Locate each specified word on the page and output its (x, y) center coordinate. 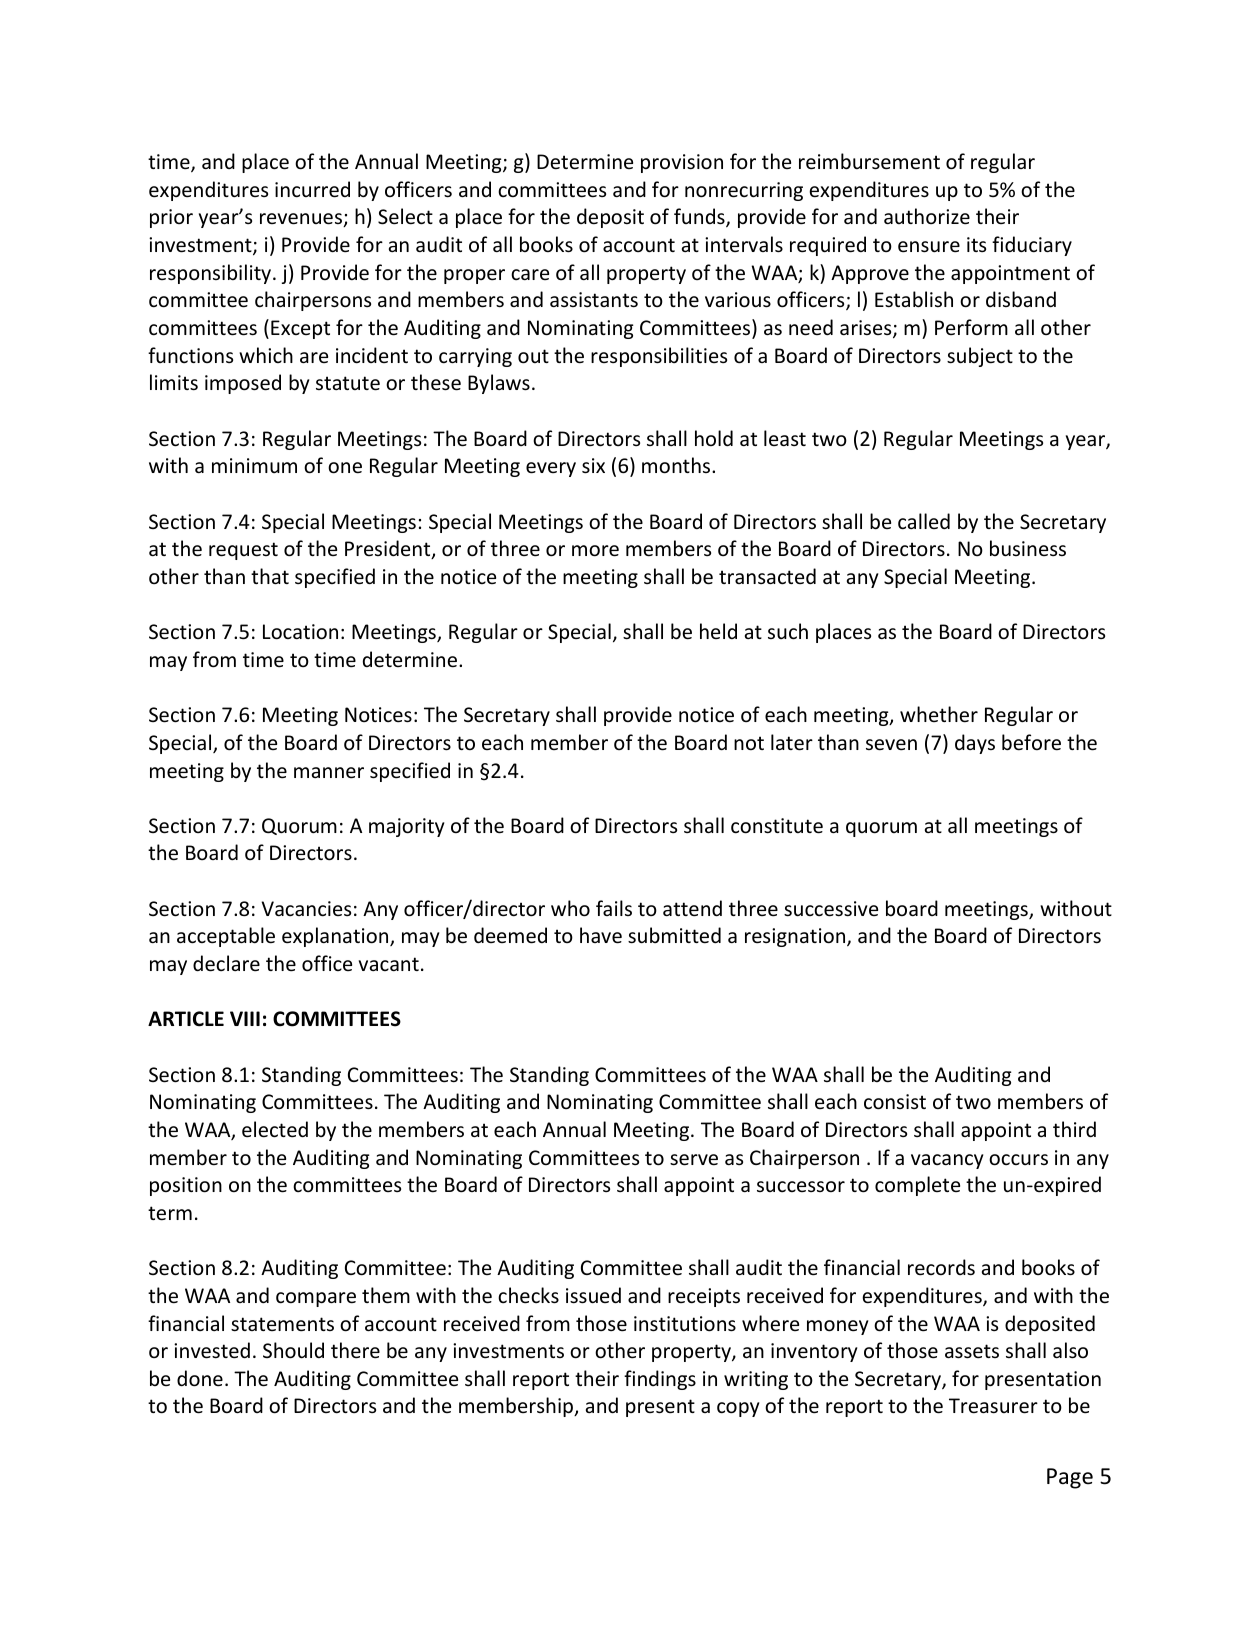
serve (694, 1160)
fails (614, 908)
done (200, 1378)
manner (329, 773)
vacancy (947, 1161)
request (243, 551)
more (595, 551)
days (975, 744)
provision (682, 163)
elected (275, 1129)
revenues (302, 220)
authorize (927, 216)
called (924, 521)
